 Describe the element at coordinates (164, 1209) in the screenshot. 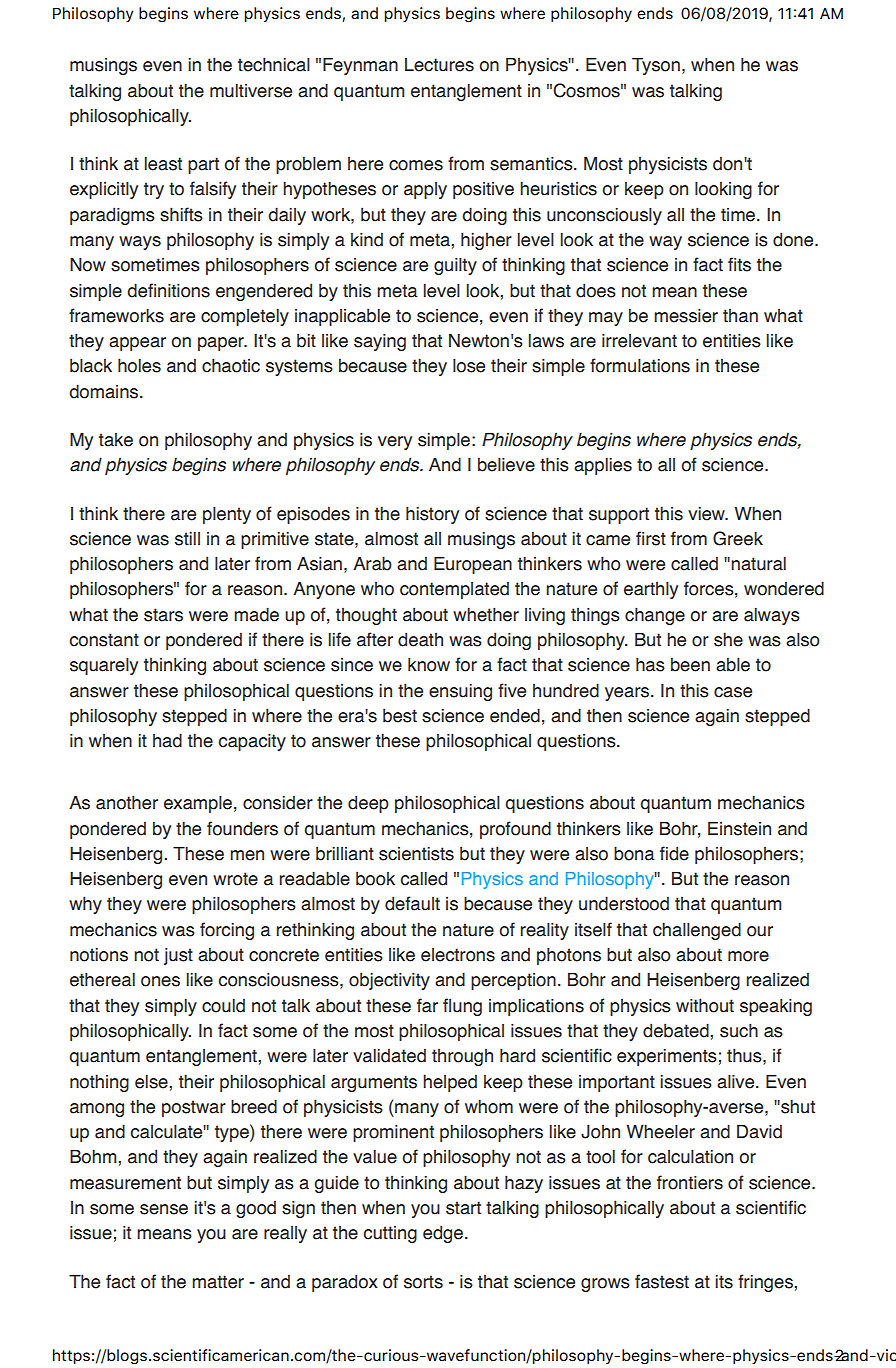

I see `sense` at that location.
